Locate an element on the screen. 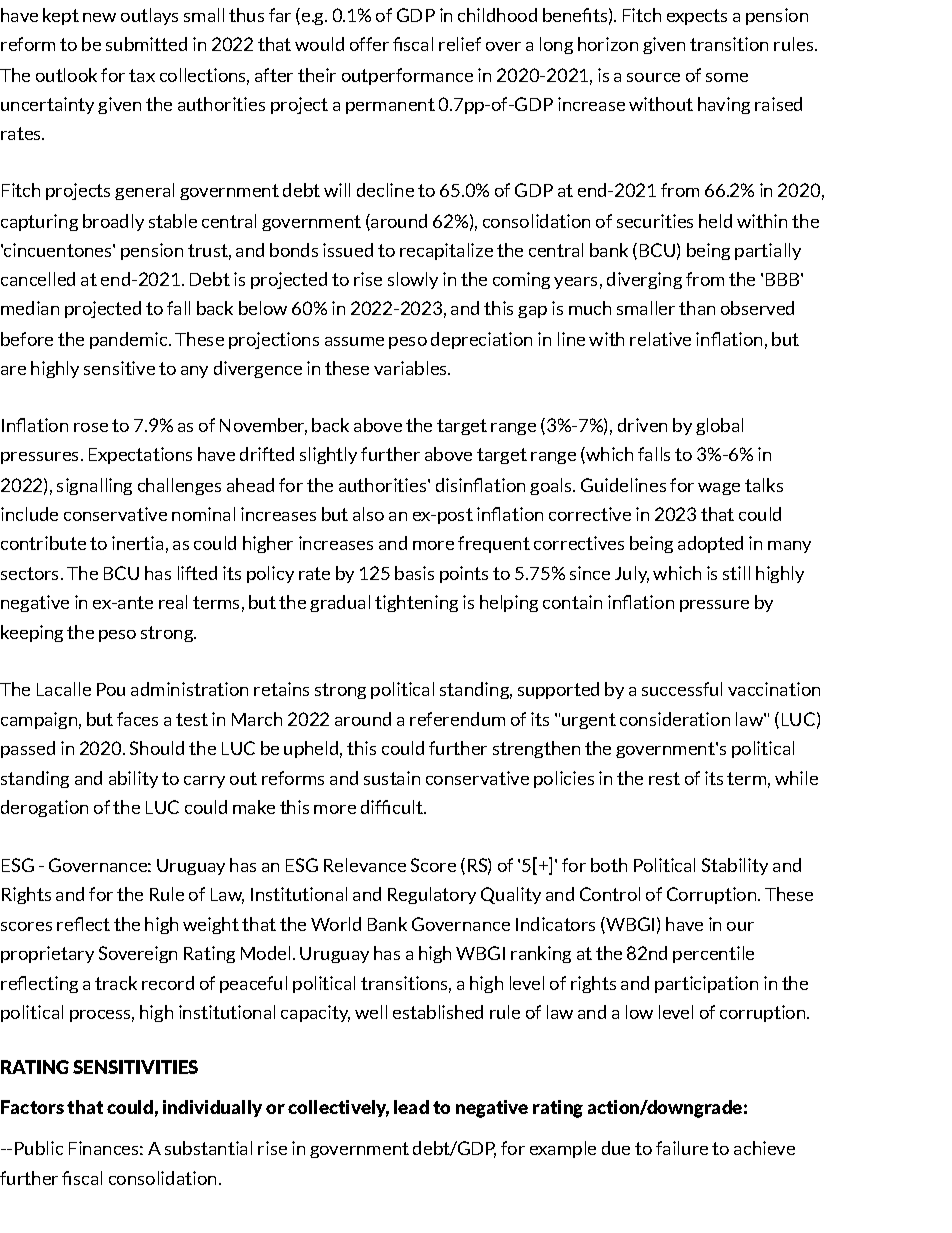  failure is located at coordinates (682, 1148).
